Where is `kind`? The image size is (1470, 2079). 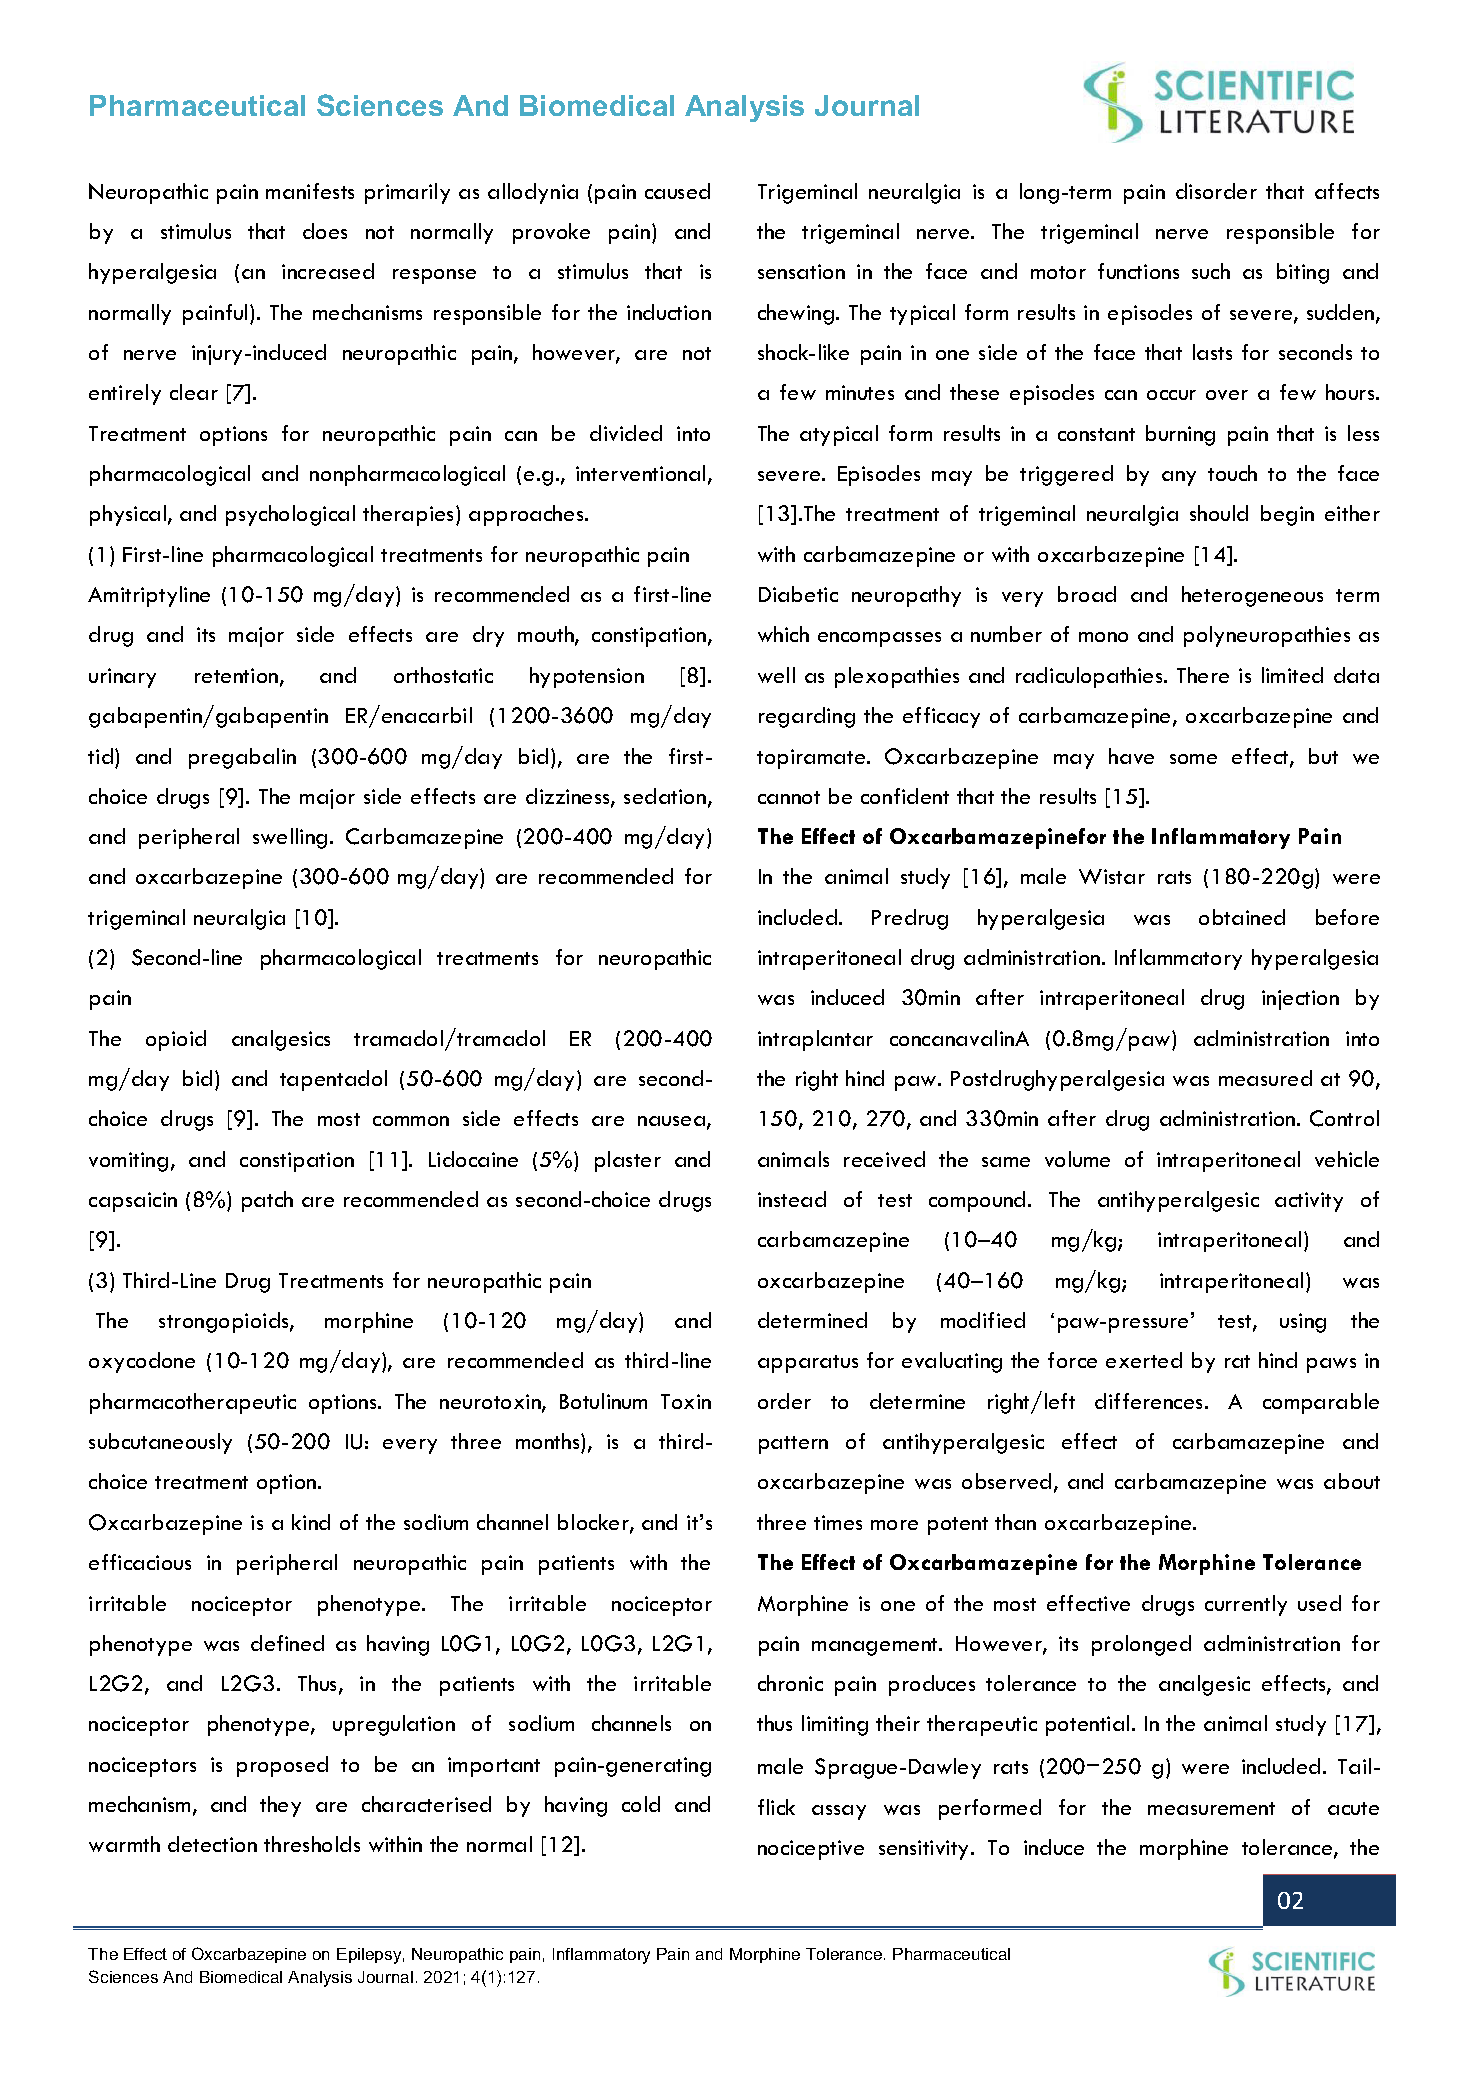 kind is located at coordinates (311, 1522).
